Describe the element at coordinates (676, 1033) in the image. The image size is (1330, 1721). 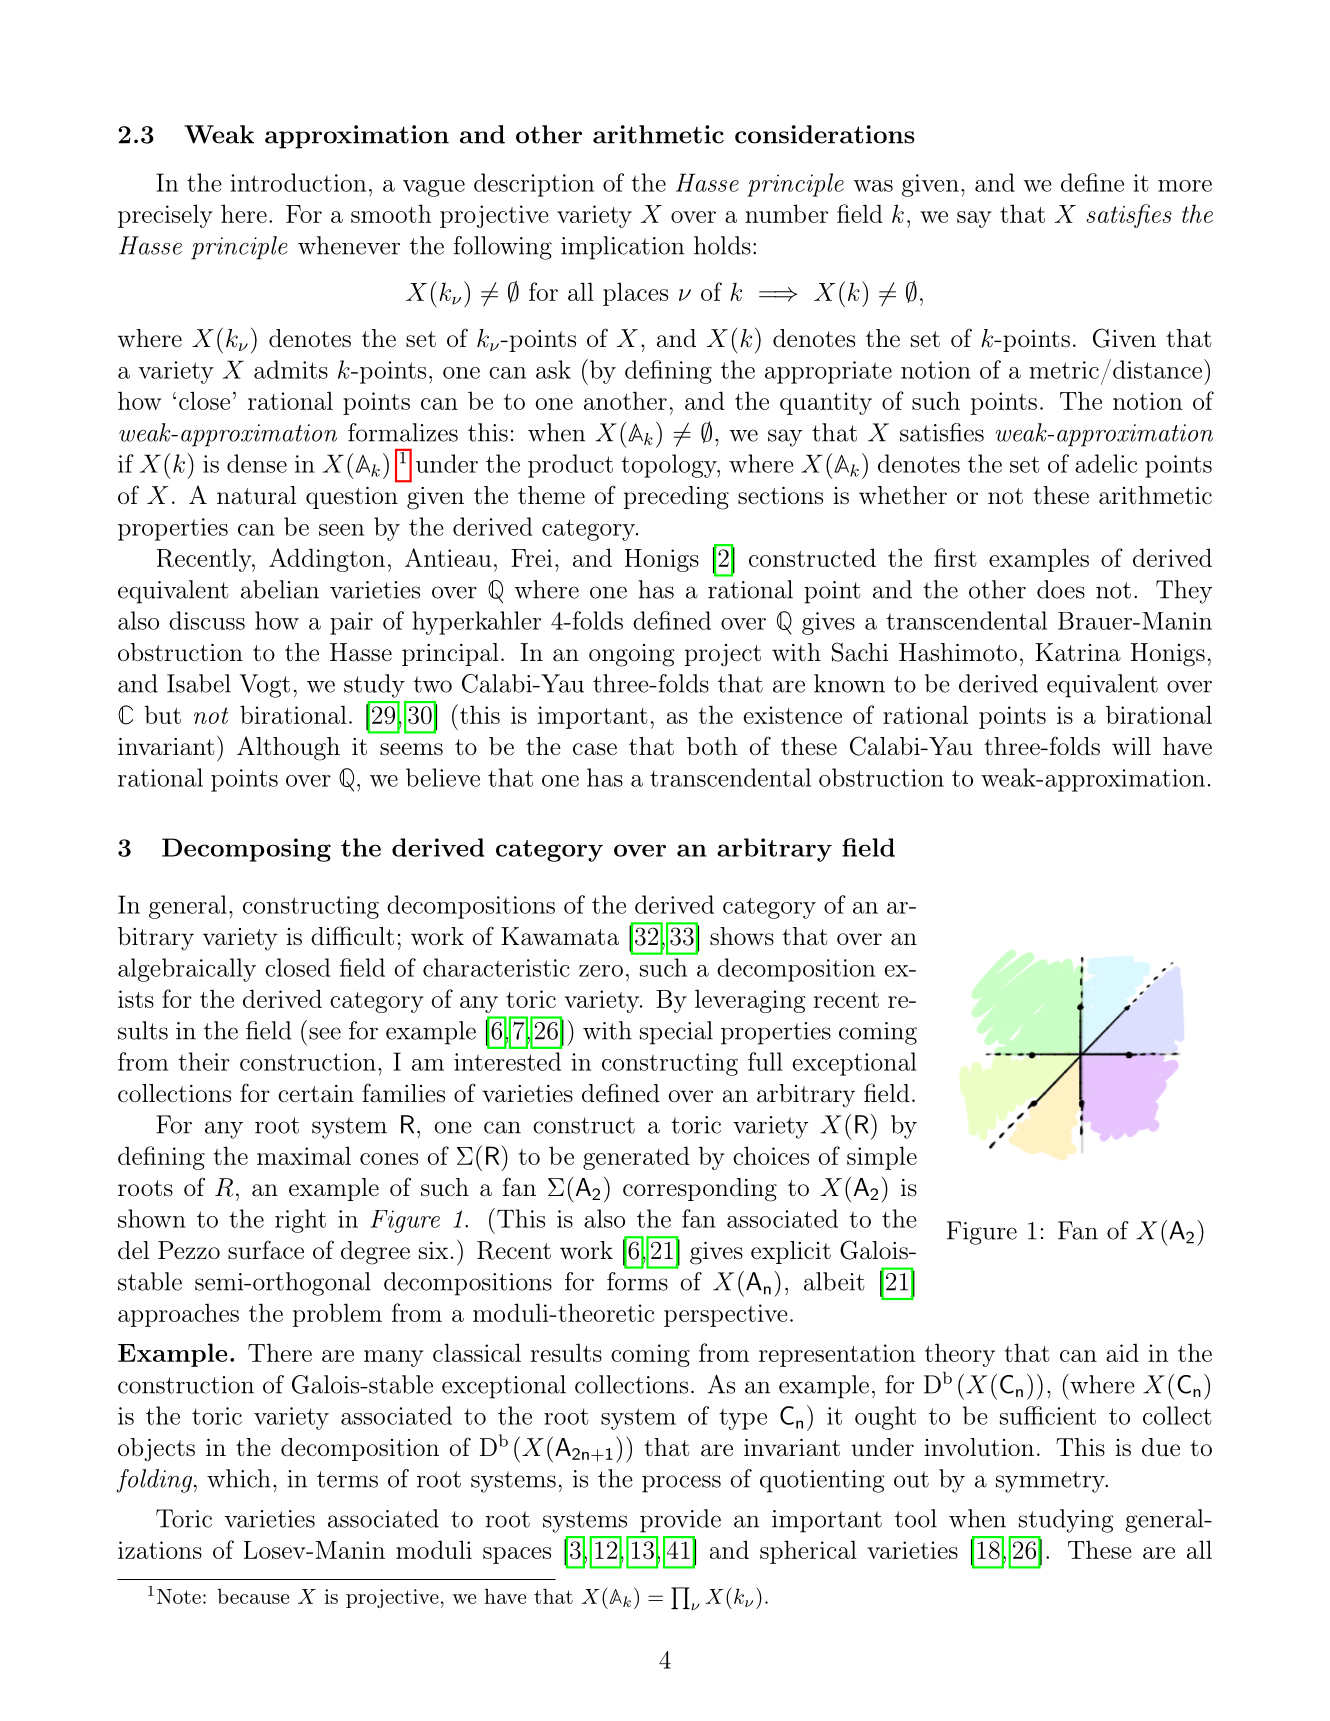
I see `special` at that location.
